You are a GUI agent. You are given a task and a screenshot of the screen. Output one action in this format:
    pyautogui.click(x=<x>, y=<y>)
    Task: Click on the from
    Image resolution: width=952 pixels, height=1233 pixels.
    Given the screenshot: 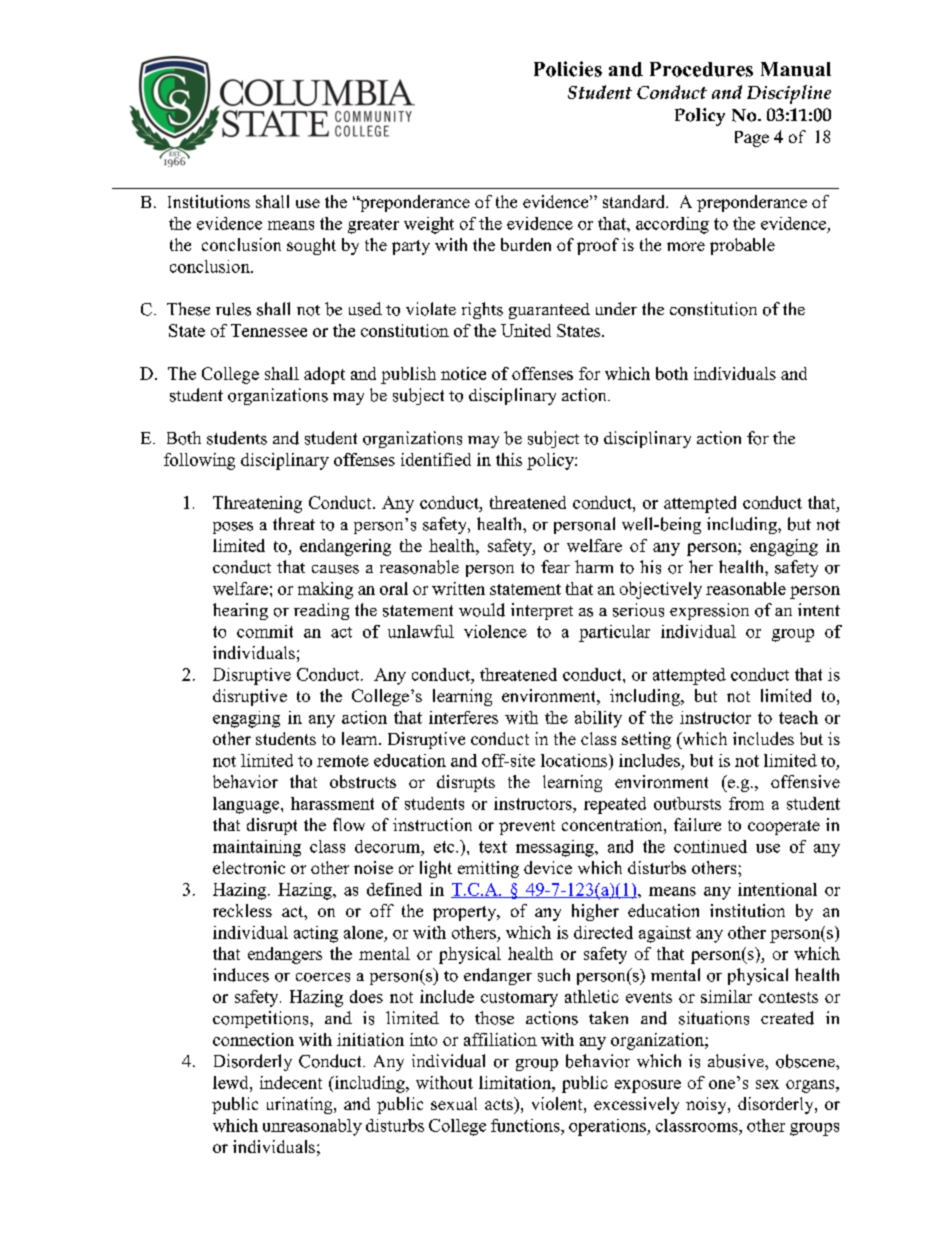 What is the action you would take?
    pyautogui.click(x=746, y=803)
